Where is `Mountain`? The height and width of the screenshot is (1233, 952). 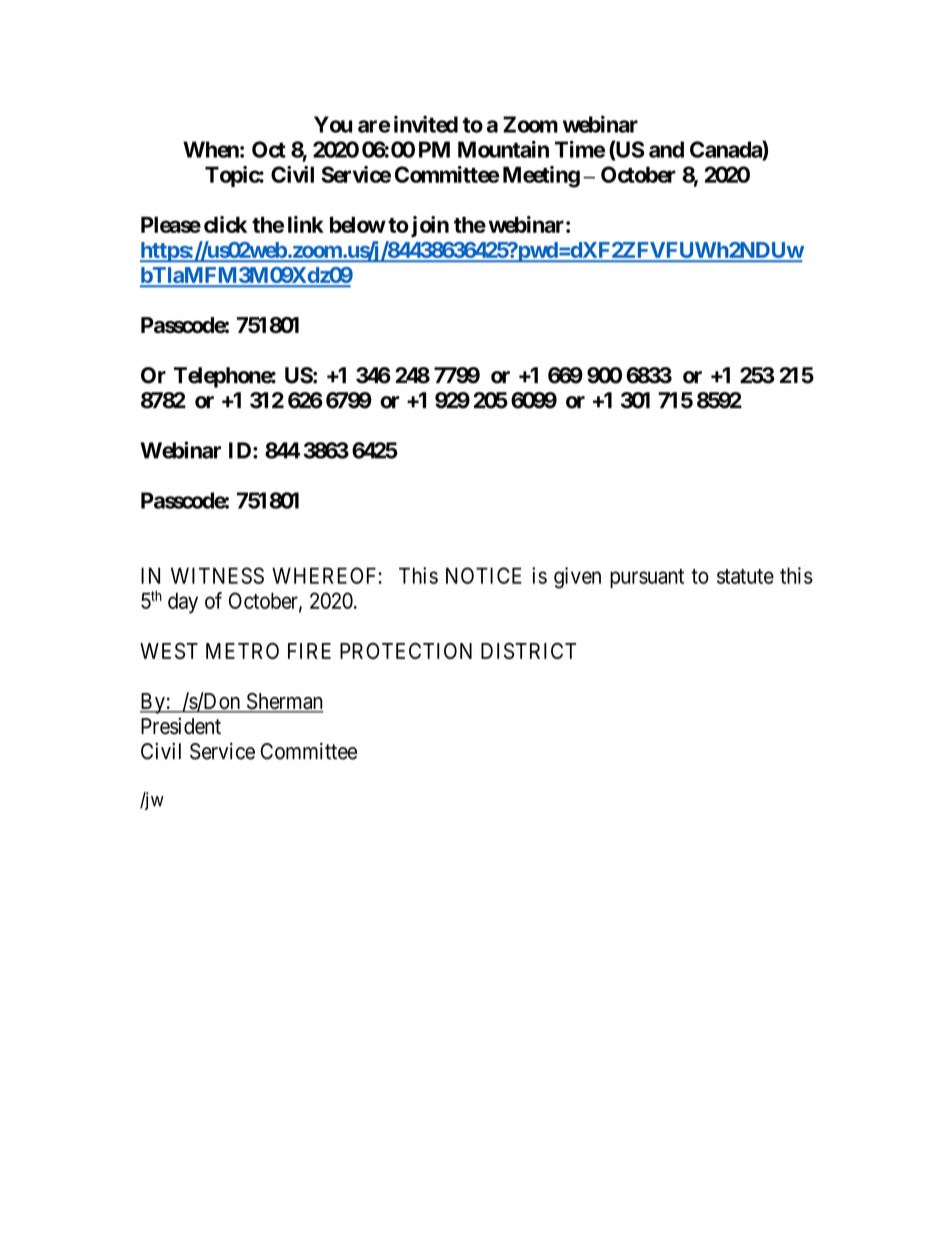
Mountain is located at coordinates (503, 149).
